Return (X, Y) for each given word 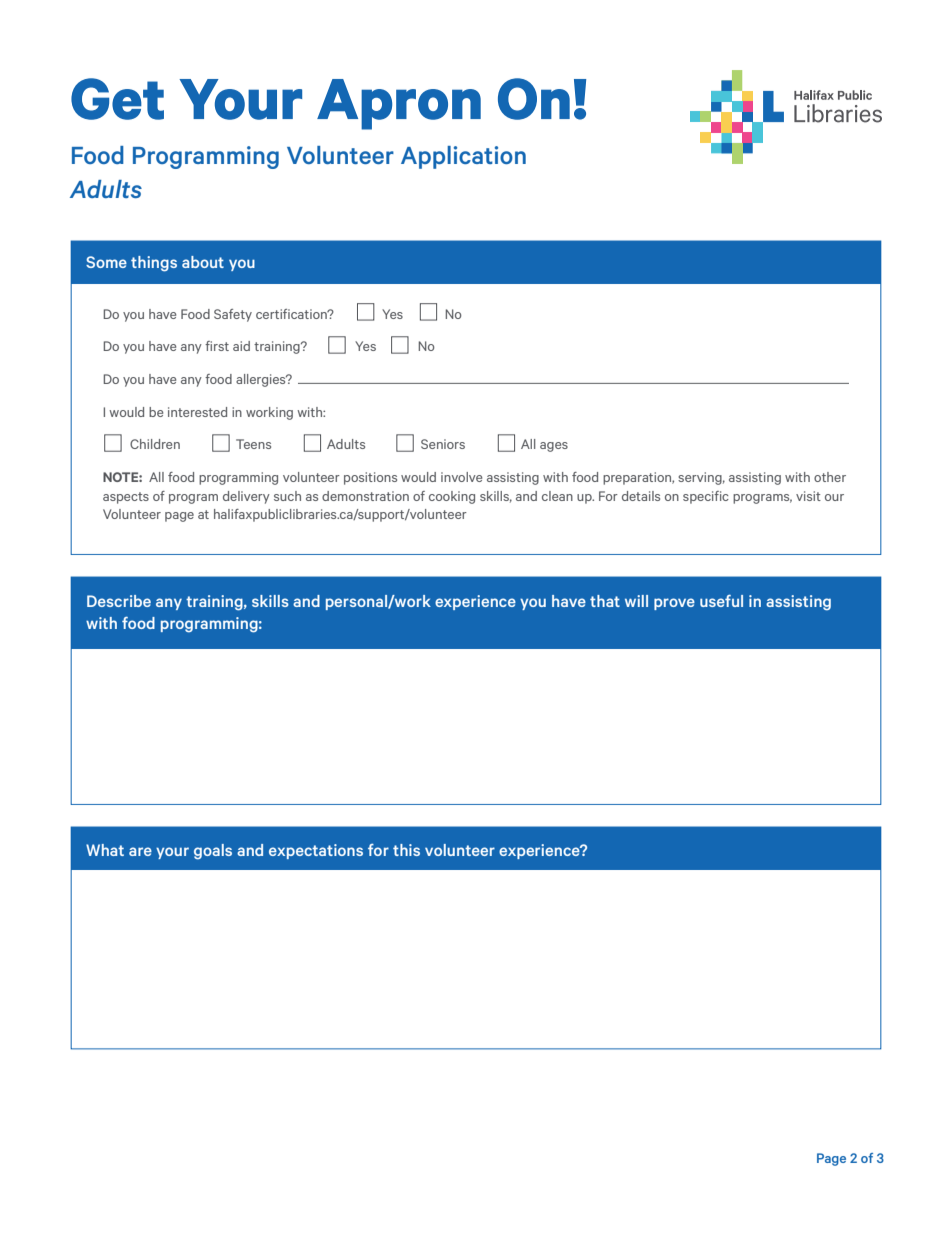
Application (463, 157)
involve (461, 477)
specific (706, 497)
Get (117, 99)
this (406, 850)
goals (213, 852)
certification (292, 314)
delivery (246, 497)
